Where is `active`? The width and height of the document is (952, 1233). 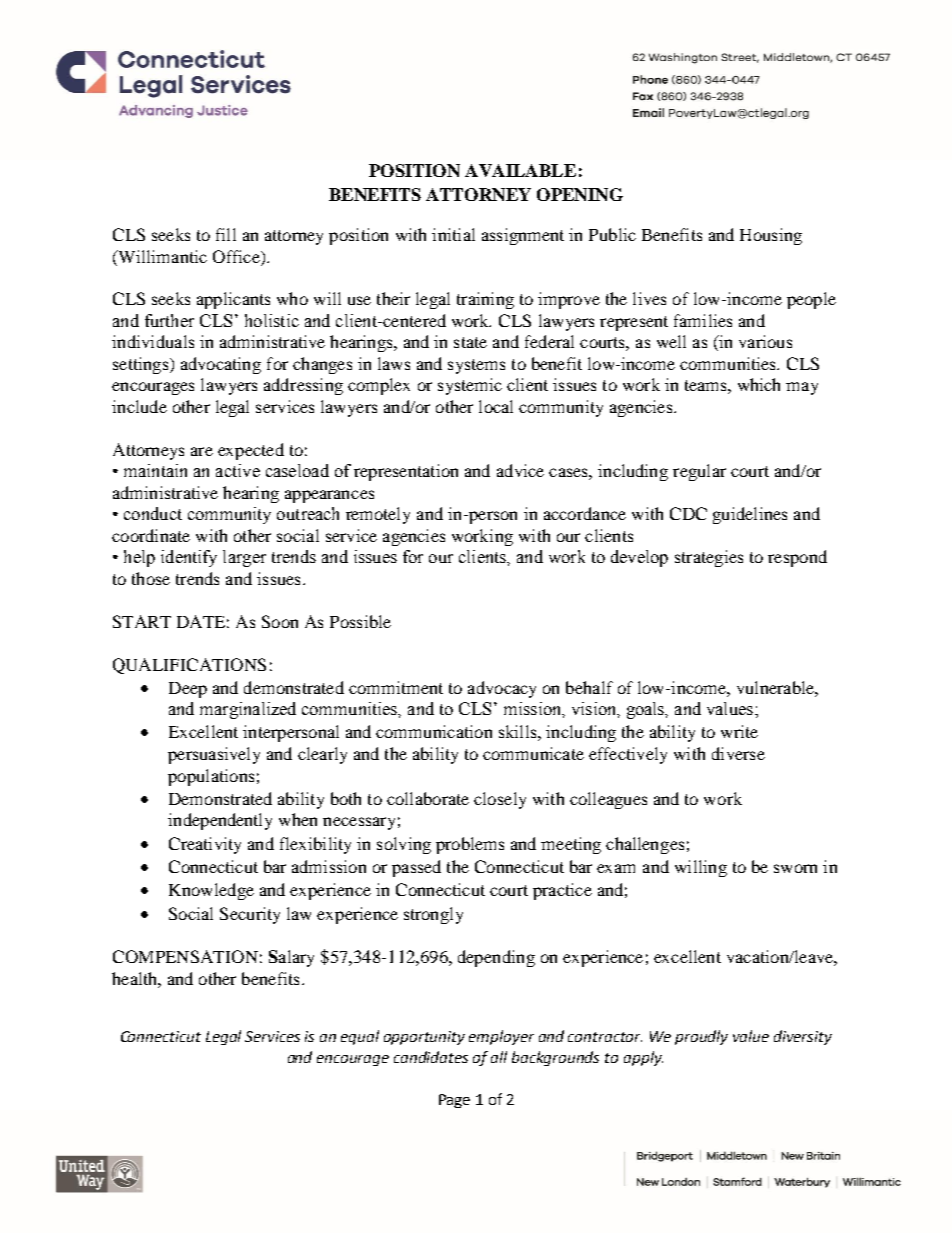
active is located at coordinates (238, 470).
